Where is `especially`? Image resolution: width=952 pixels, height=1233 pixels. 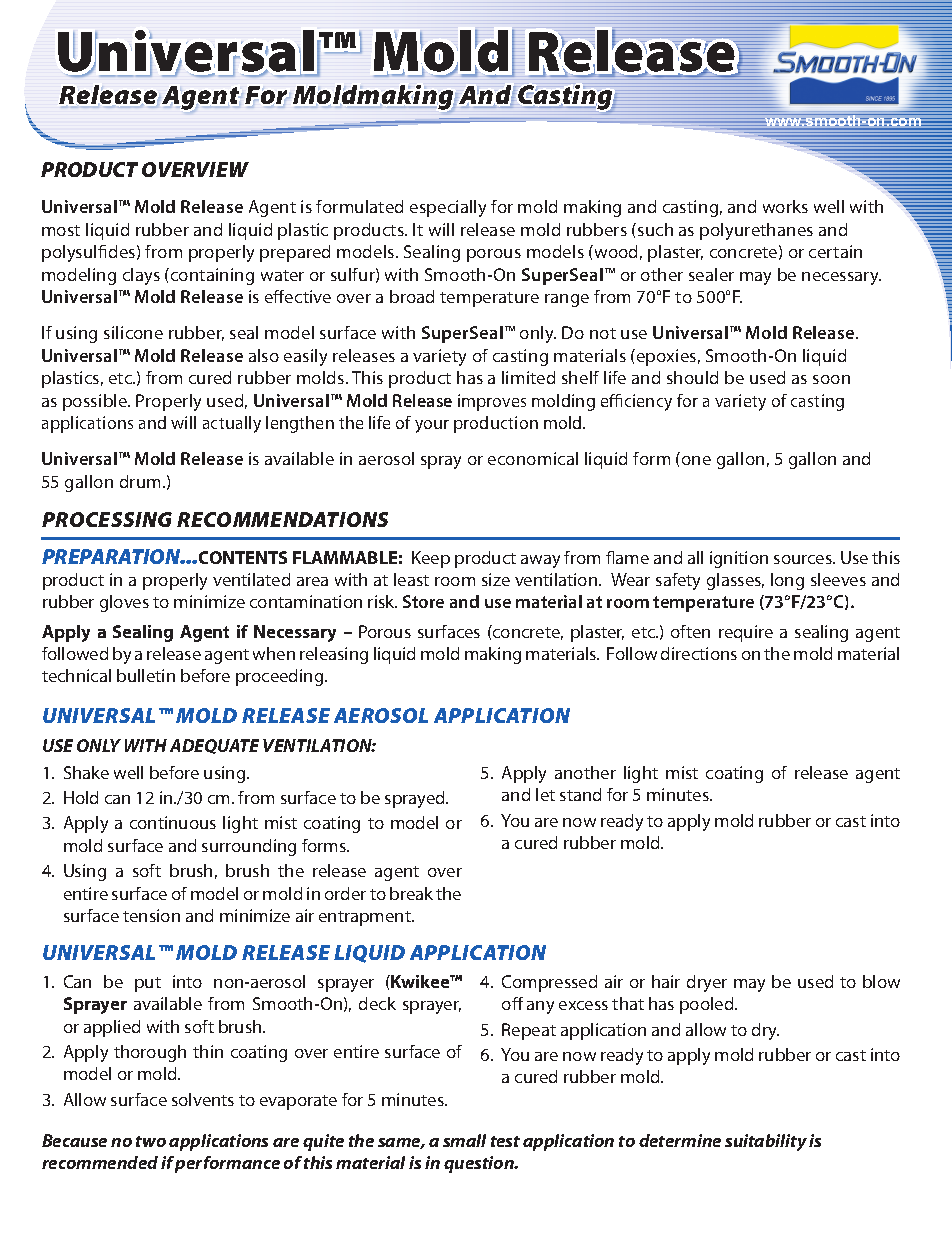
especially is located at coordinates (448, 208).
